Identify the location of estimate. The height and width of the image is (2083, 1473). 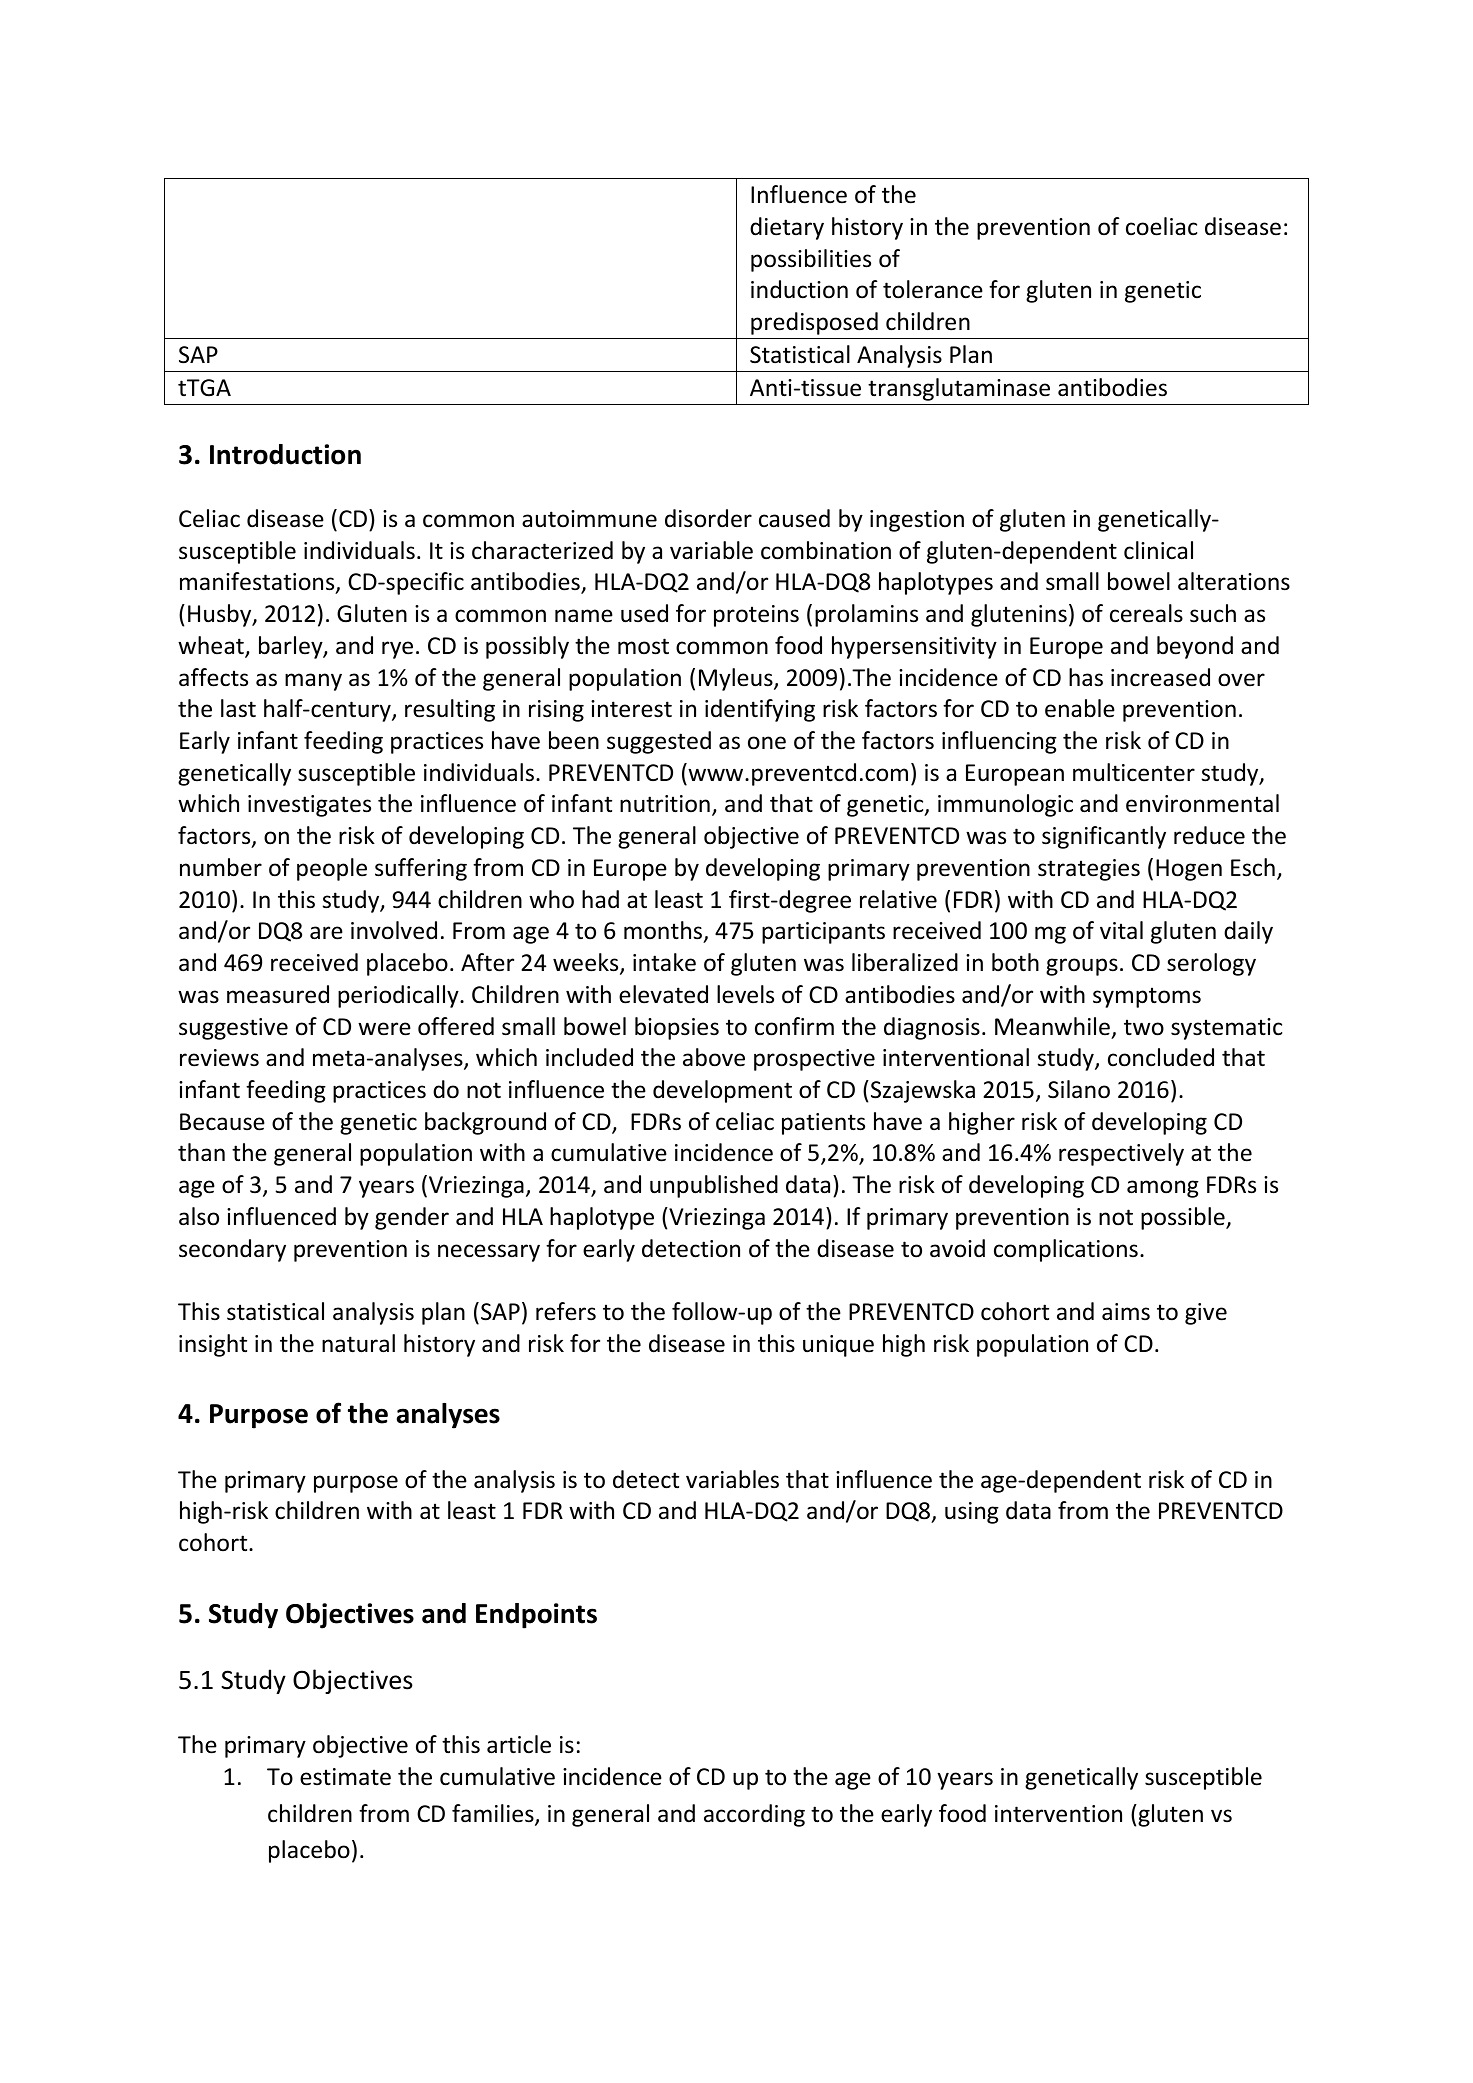
(345, 1777).
